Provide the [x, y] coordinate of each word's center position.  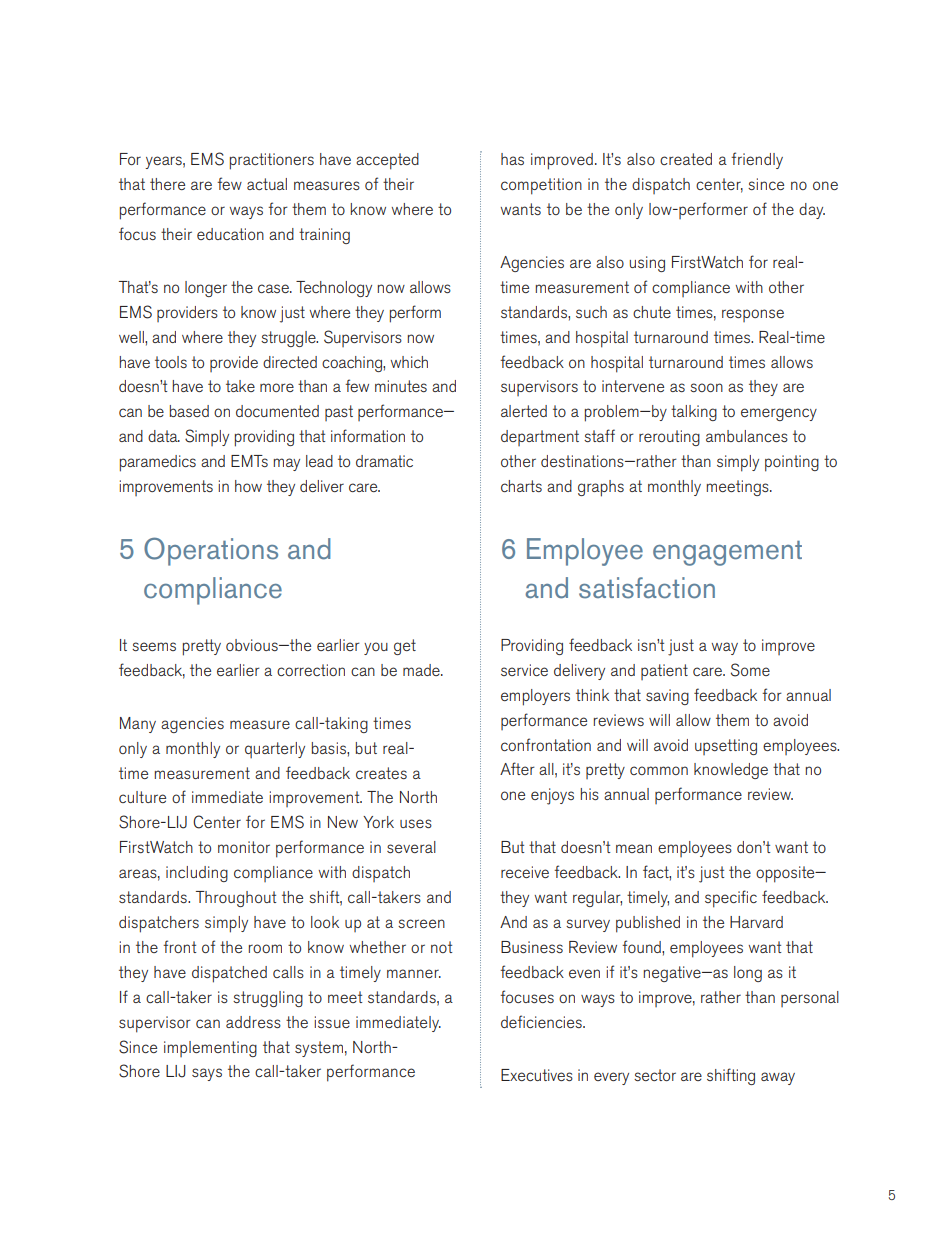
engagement [727, 553]
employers [535, 697]
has [512, 159]
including [197, 874]
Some [750, 670]
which [409, 362]
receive [525, 872]
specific [731, 899]
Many [138, 725]
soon [706, 387]
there [167, 184]
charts [521, 486]
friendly [757, 160]
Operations [211, 551]
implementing [210, 1049]
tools [171, 362]
